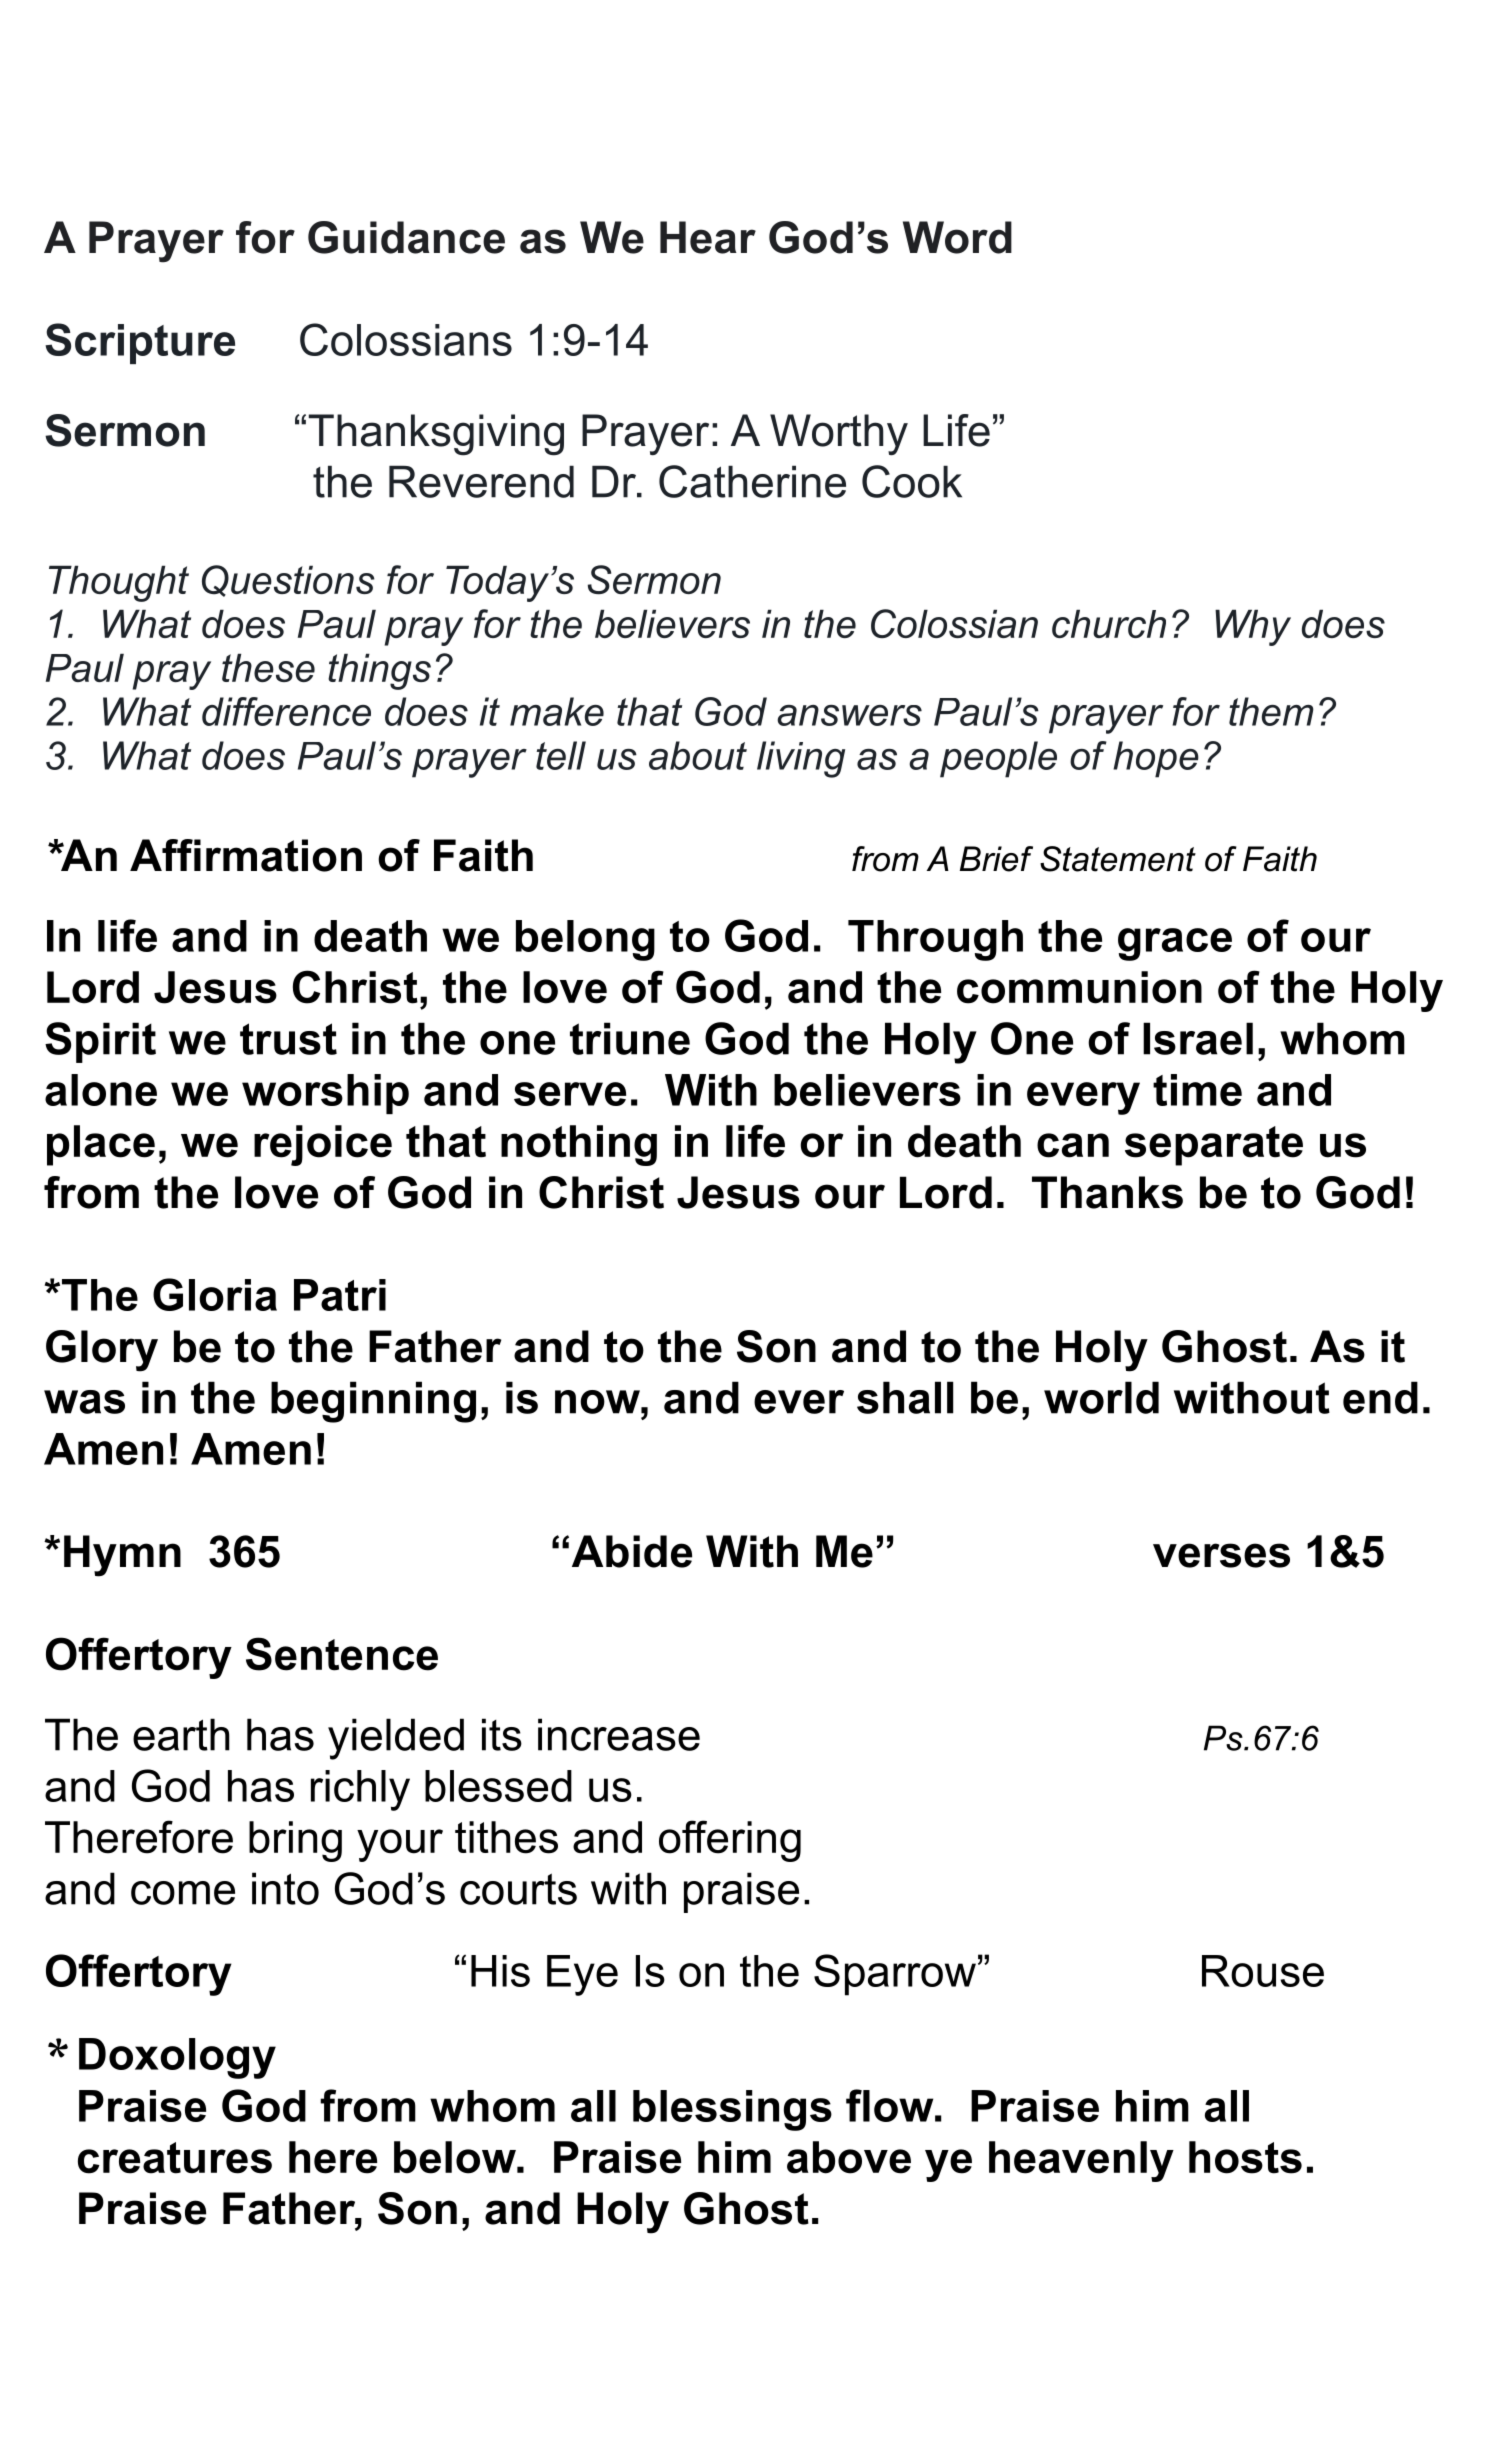 This screenshot has width=1495, height=2462. Describe the element at coordinates (175, 2158) in the screenshot. I see `creatures` at that location.
